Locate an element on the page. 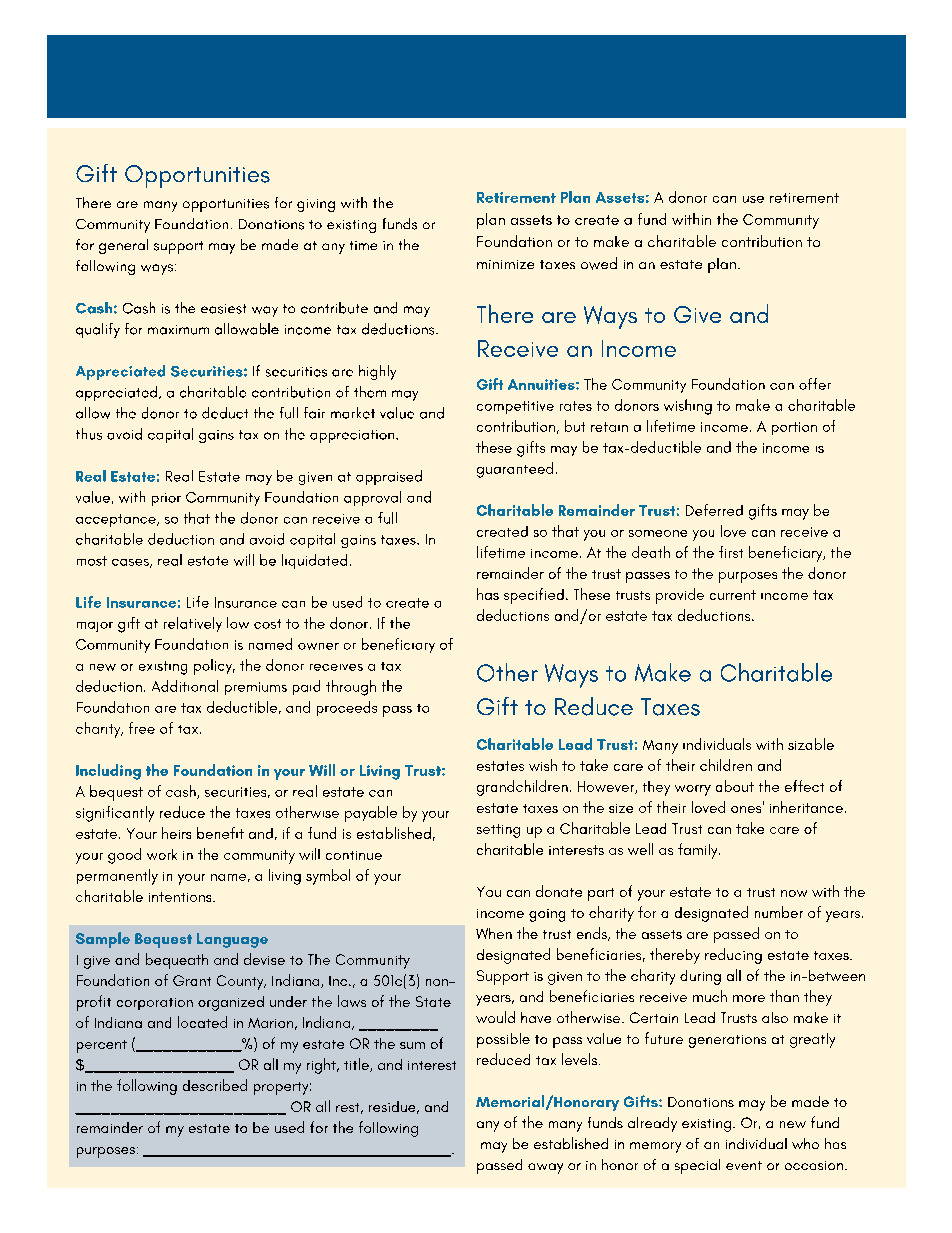 The image size is (952, 1233). current is located at coordinates (733, 595).
